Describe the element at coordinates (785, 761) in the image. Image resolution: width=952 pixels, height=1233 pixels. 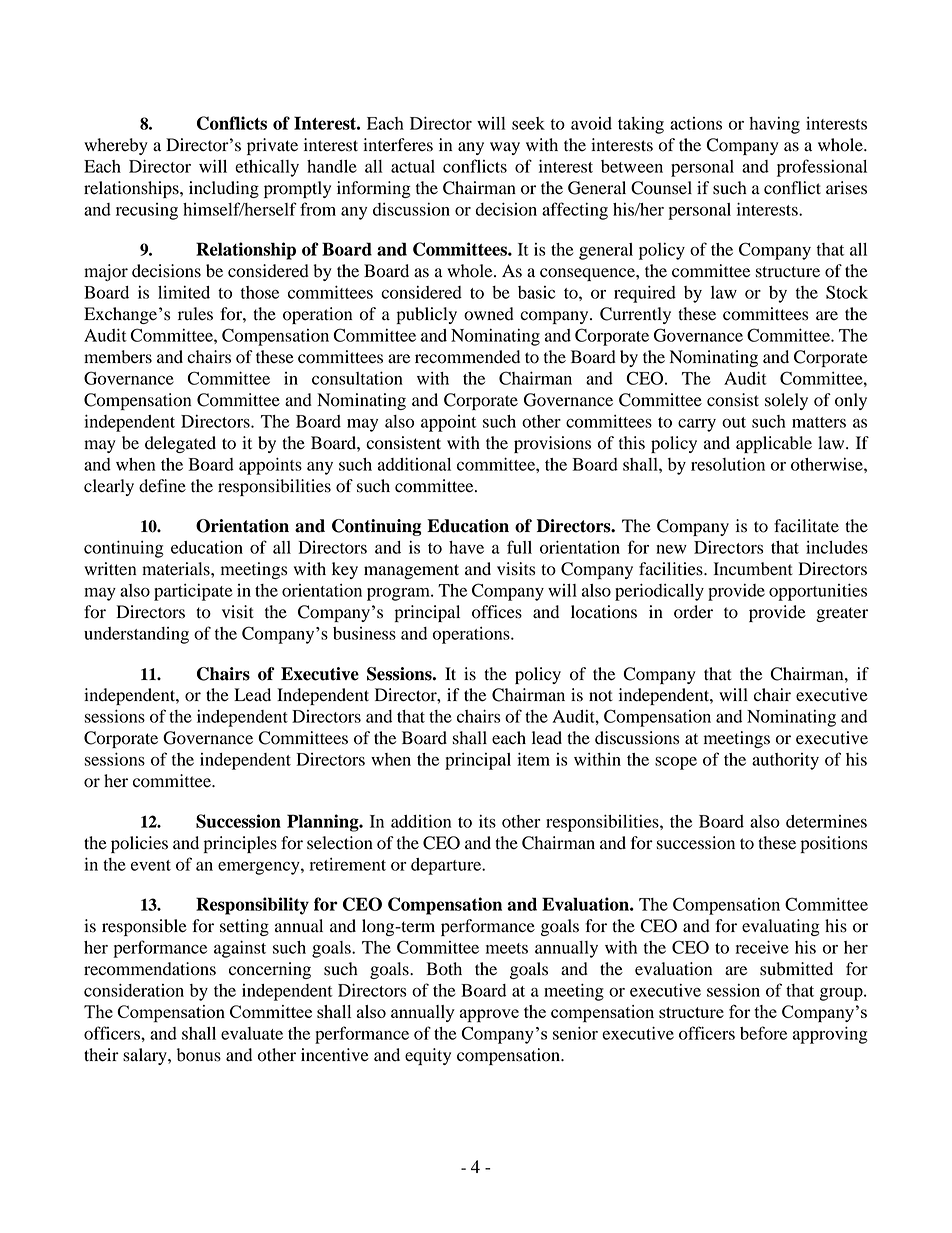
I see `authority` at that location.
